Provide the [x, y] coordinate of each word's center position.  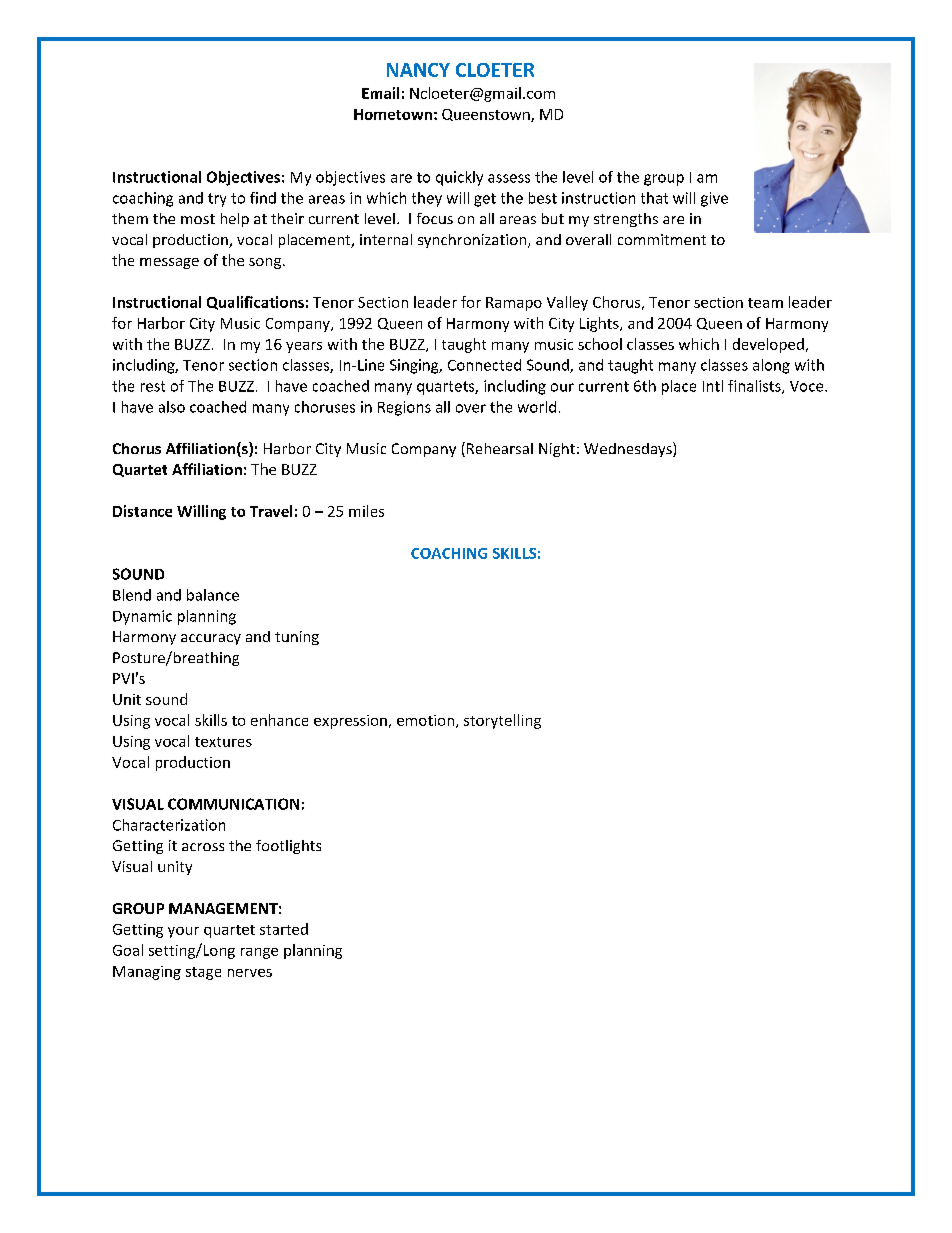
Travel [271, 511]
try [217, 200]
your [183, 932]
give [714, 199]
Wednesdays [629, 449]
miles [366, 511]
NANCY [418, 70]
